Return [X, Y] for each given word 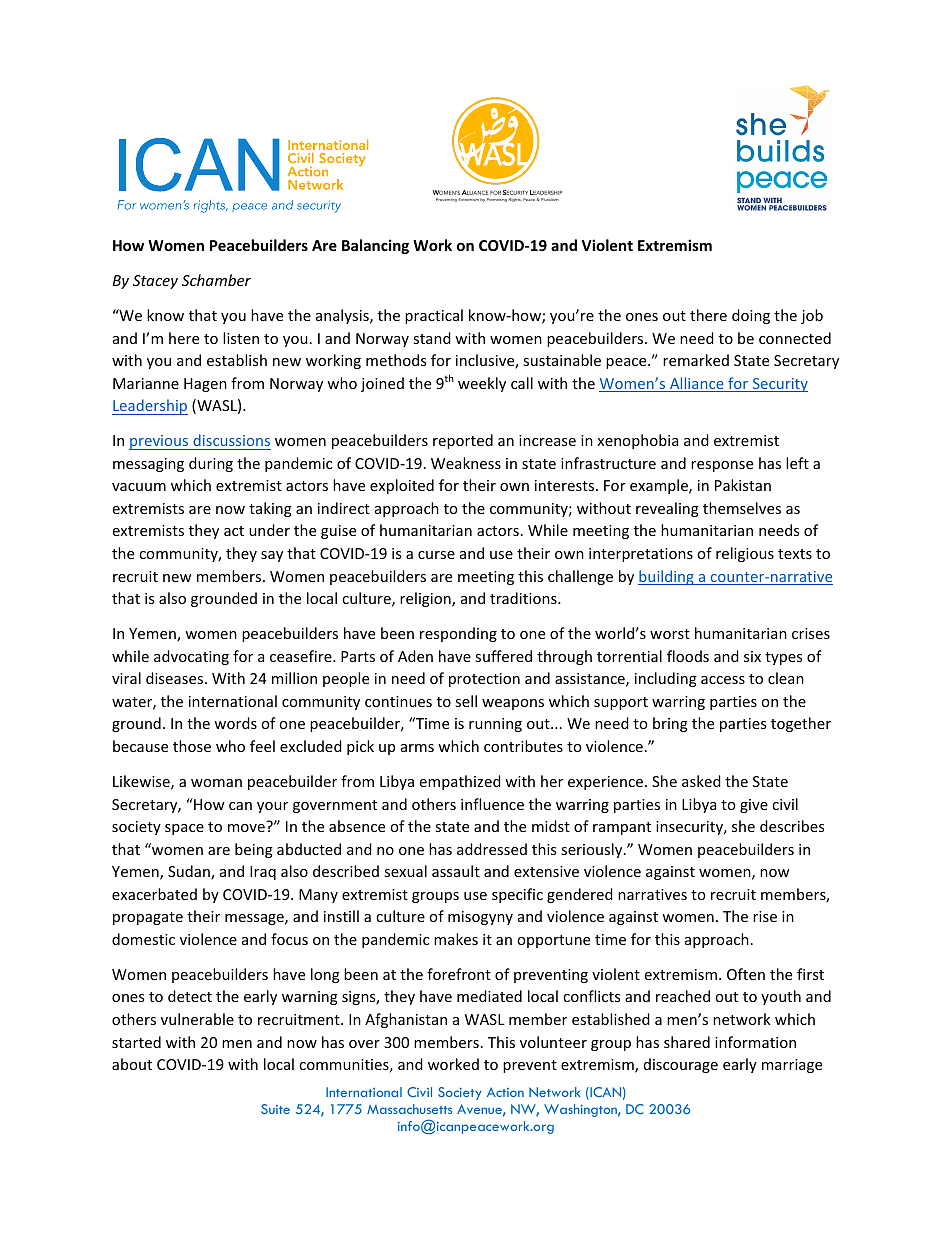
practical [434, 316]
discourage [681, 1065]
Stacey [155, 282]
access [723, 680]
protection [484, 680]
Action [505, 1092]
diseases [176, 678]
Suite [275, 1109]
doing [751, 316]
